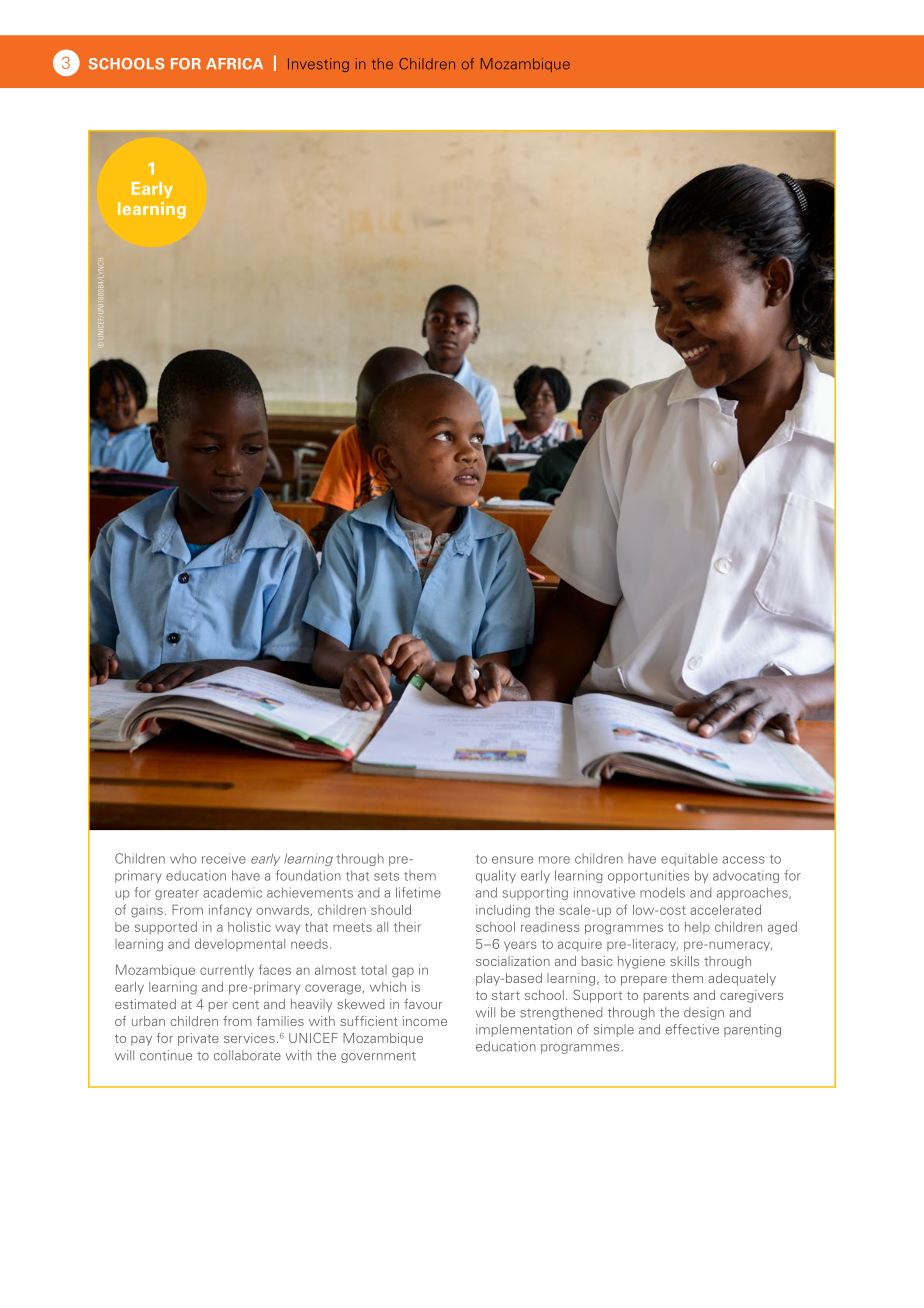  I want to click on private, so click(198, 1039).
